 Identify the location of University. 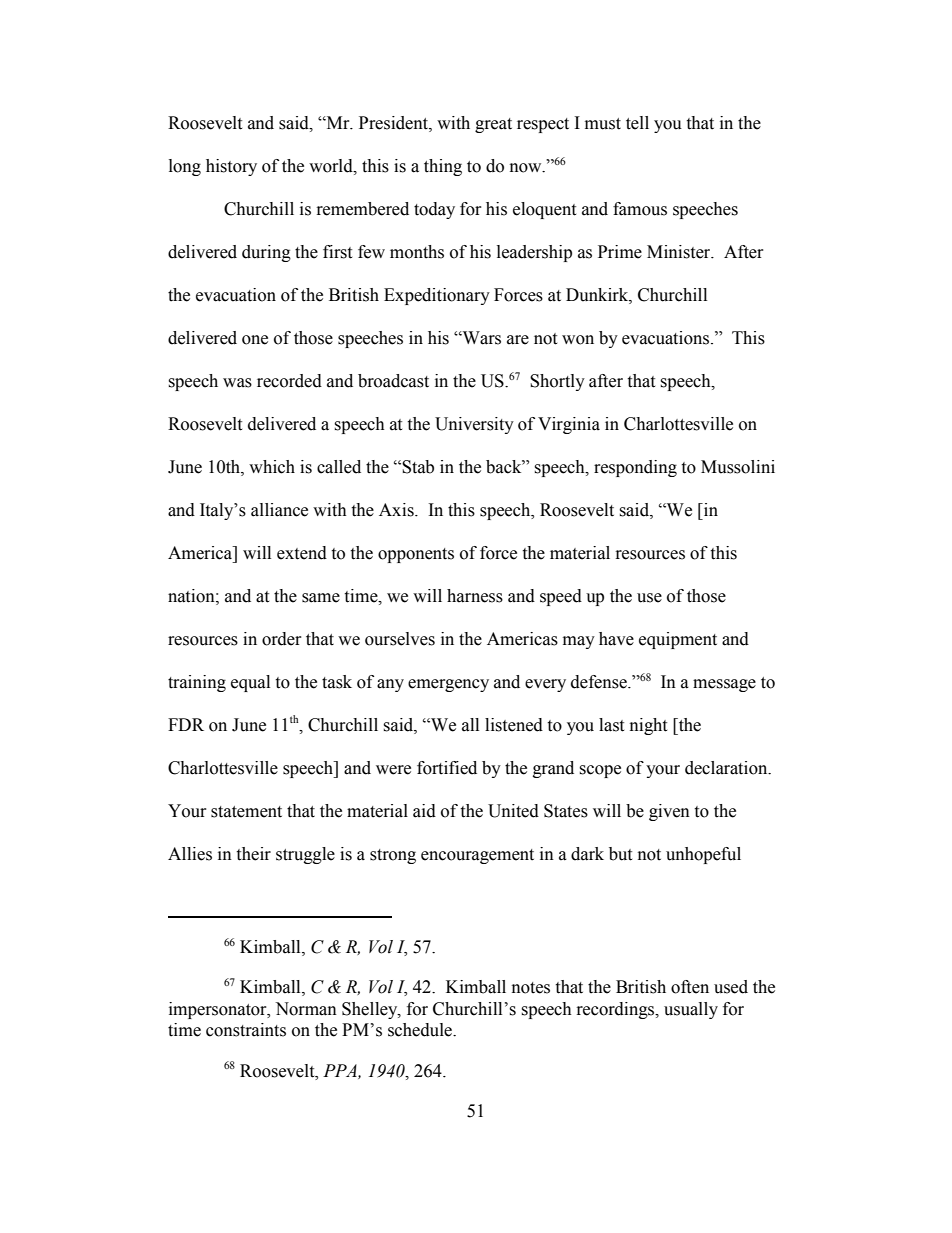
(474, 425).
